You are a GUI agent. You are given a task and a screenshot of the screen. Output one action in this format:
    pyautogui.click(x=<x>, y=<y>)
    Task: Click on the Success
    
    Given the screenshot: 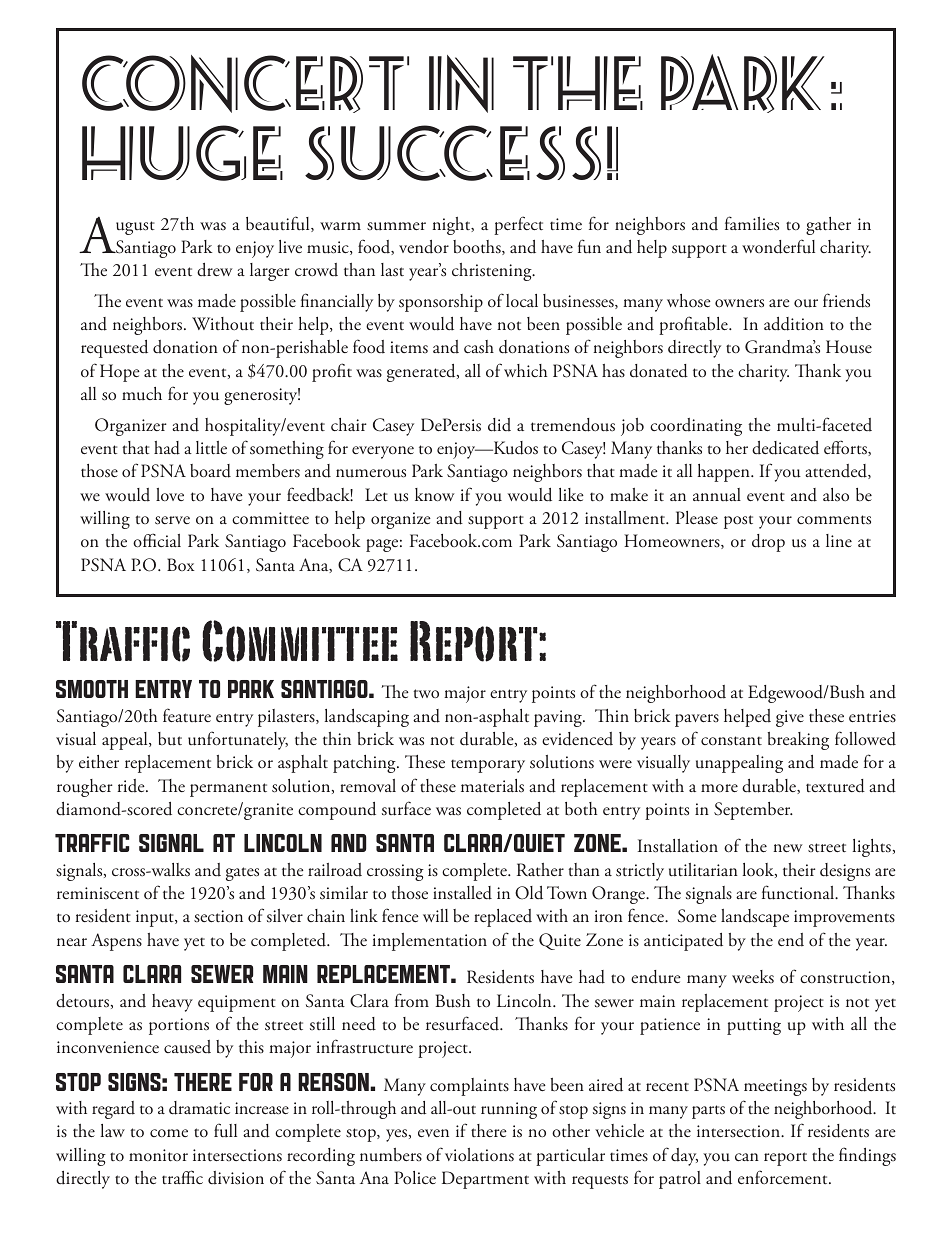 What is the action you would take?
    pyautogui.click(x=453, y=153)
